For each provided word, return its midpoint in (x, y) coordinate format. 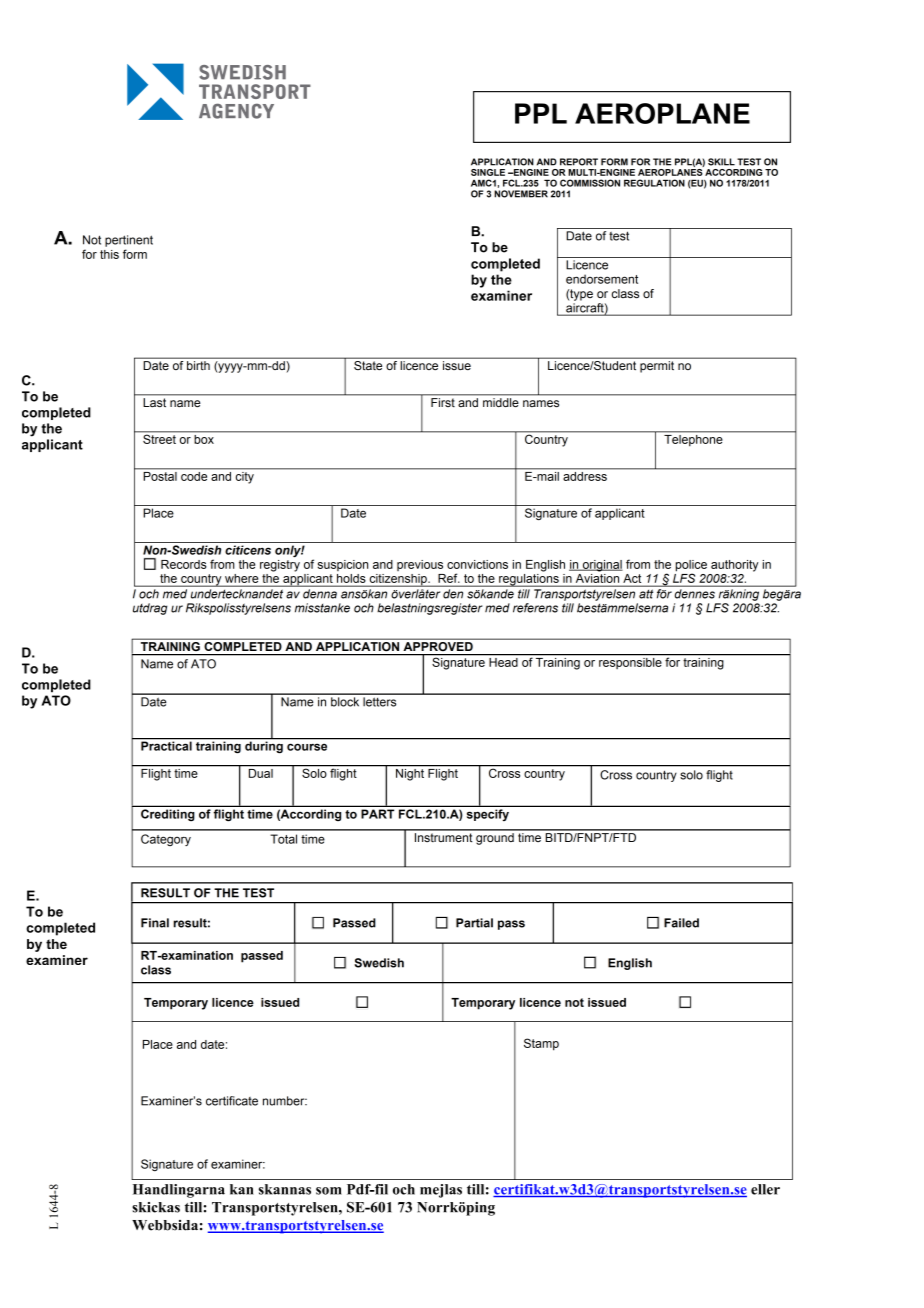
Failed (681, 923)
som (329, 1191)
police (691, 567)
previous (420, 565)
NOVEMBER (521, 194)
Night (410, 775)
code (194, 475)
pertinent (129, 241)
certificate (232, 1101)
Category (166, 840)
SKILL (721, 162)
